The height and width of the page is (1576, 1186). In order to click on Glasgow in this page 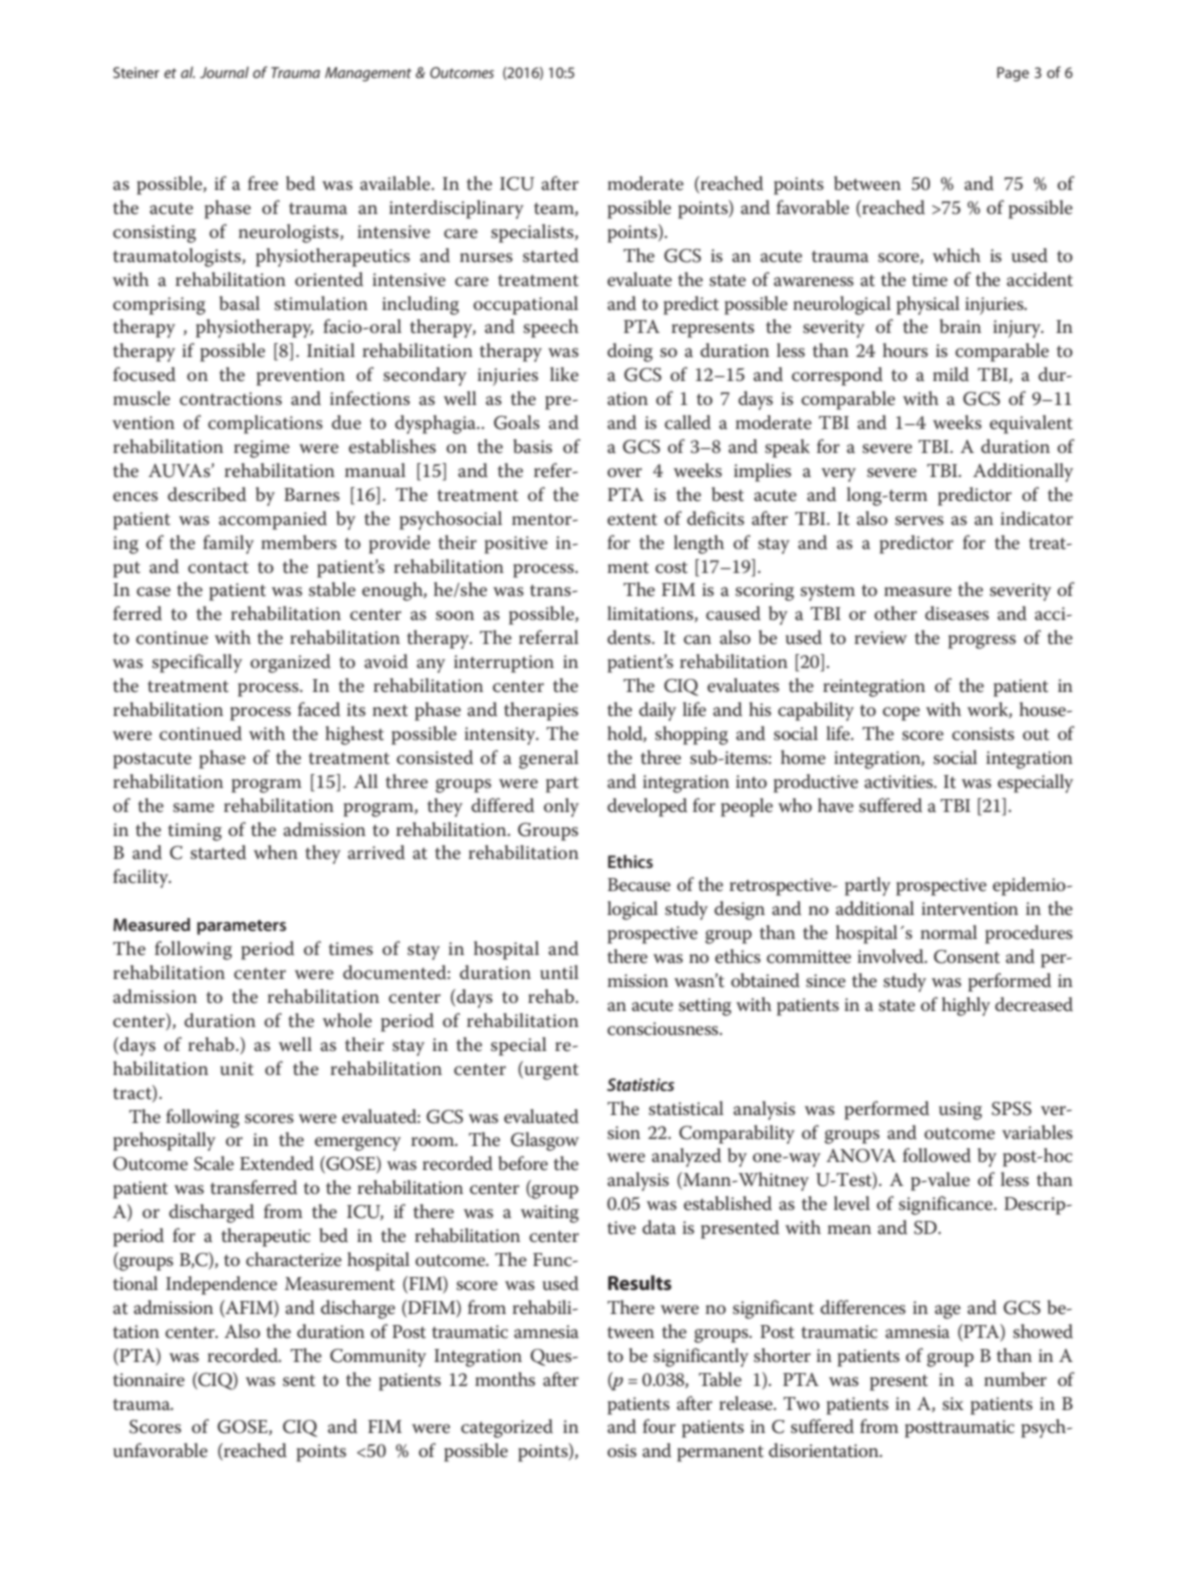, I will do `click(545, 1141)`.
